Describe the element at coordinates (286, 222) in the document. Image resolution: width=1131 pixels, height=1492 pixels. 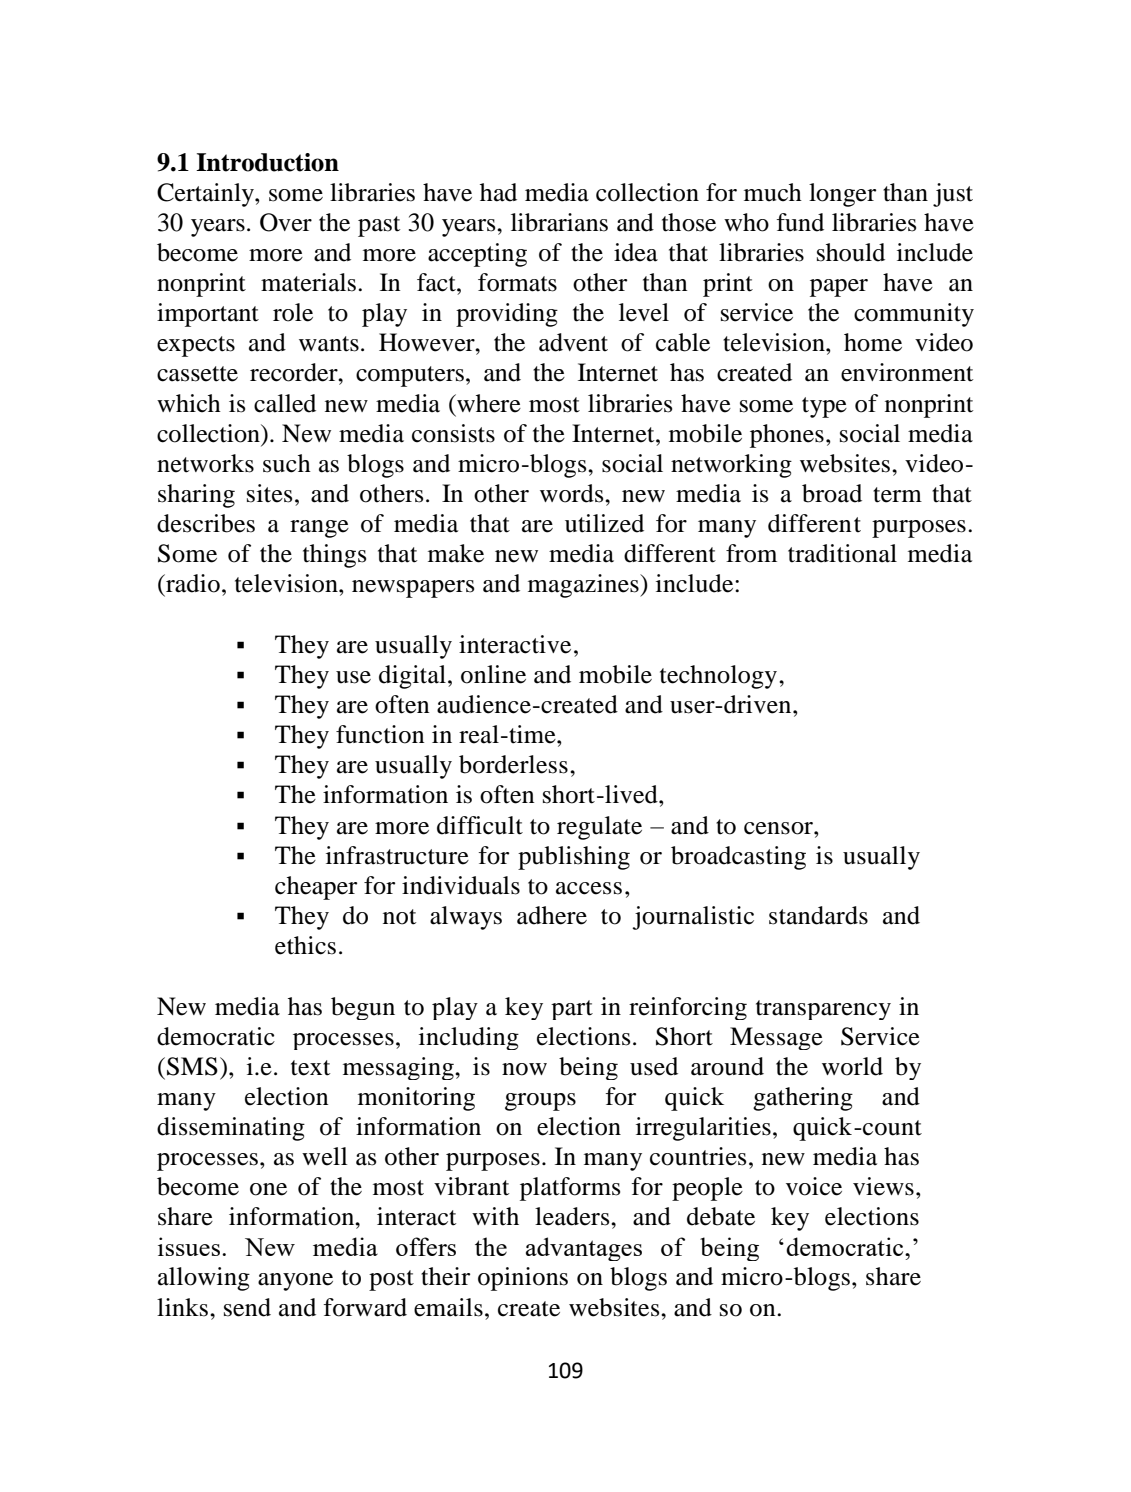
I see `Over` at that location.
